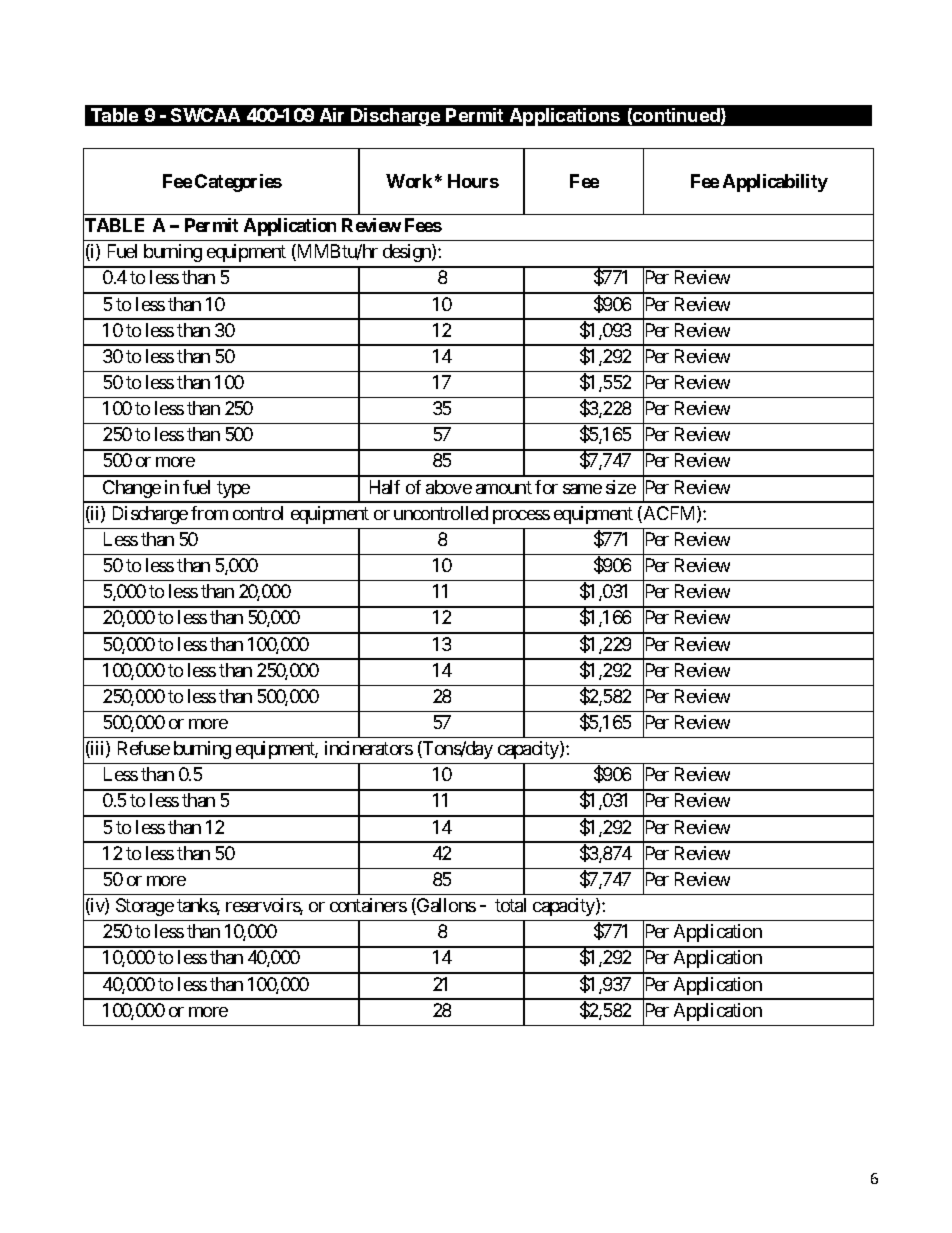 The width and height of the page is (952, 1233). I want to click on Storage, so click(145, 907).
